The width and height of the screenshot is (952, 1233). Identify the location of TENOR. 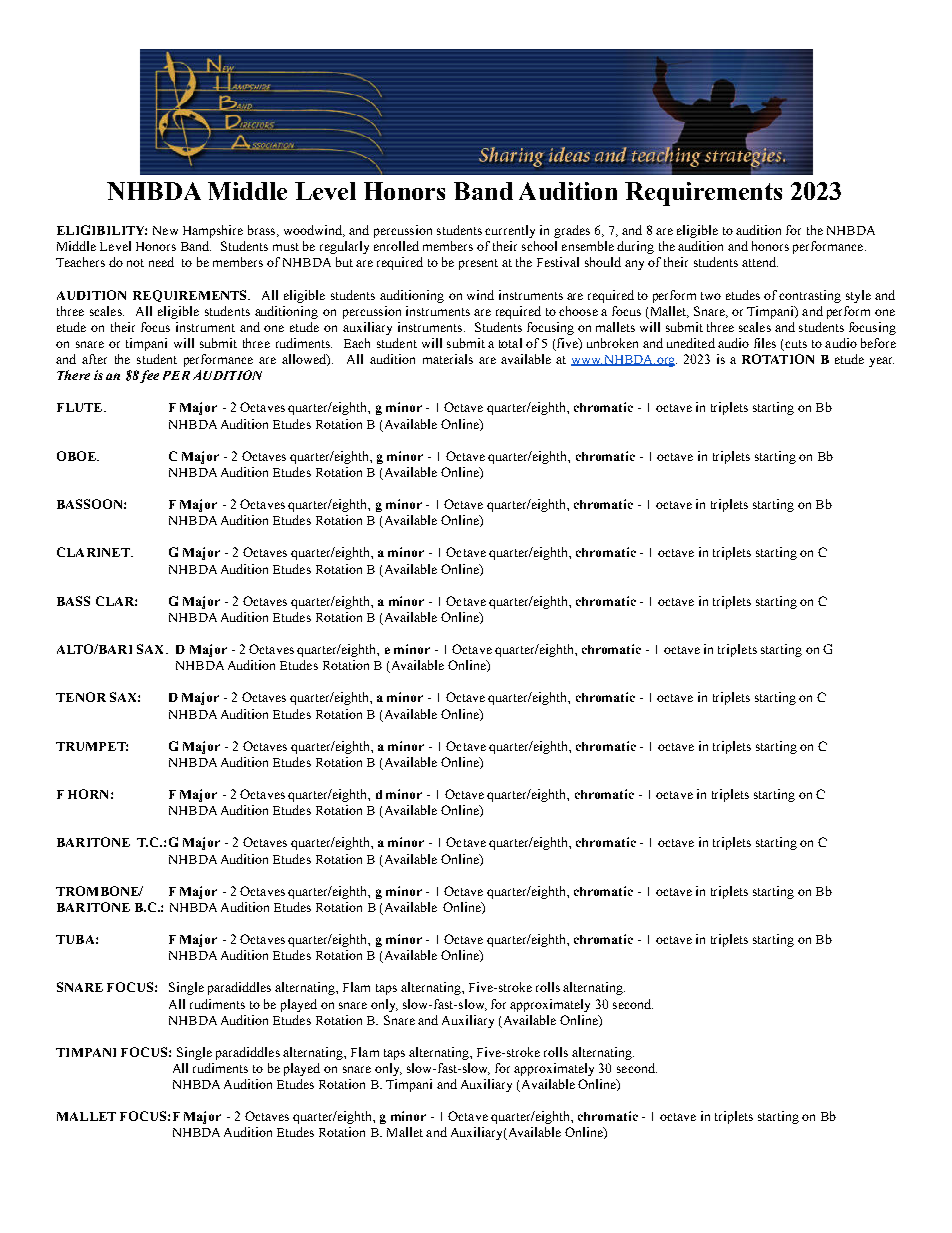
(81, 697).
